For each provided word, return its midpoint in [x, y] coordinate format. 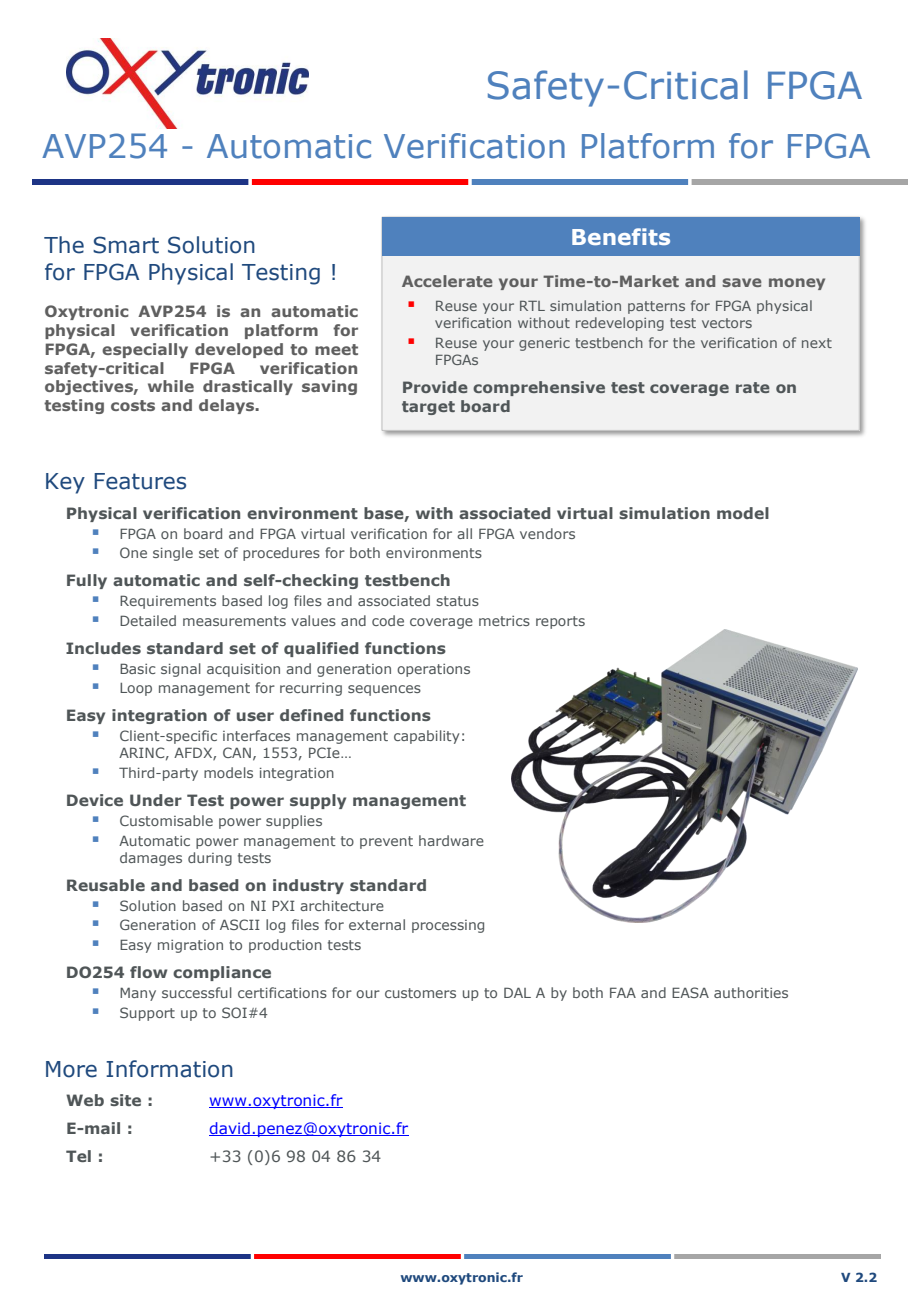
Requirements [168, 602]
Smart [126, 245]
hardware [451, 840]
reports [560, 622]
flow [148, 972]
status [457, 601]
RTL [532, 305]
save [742, 282]
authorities [751, 992]
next [817, 343]
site [125, 1100]
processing [448, 926]
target [428, 408]
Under [156, 800]
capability [427, 737]
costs [133, 405]
